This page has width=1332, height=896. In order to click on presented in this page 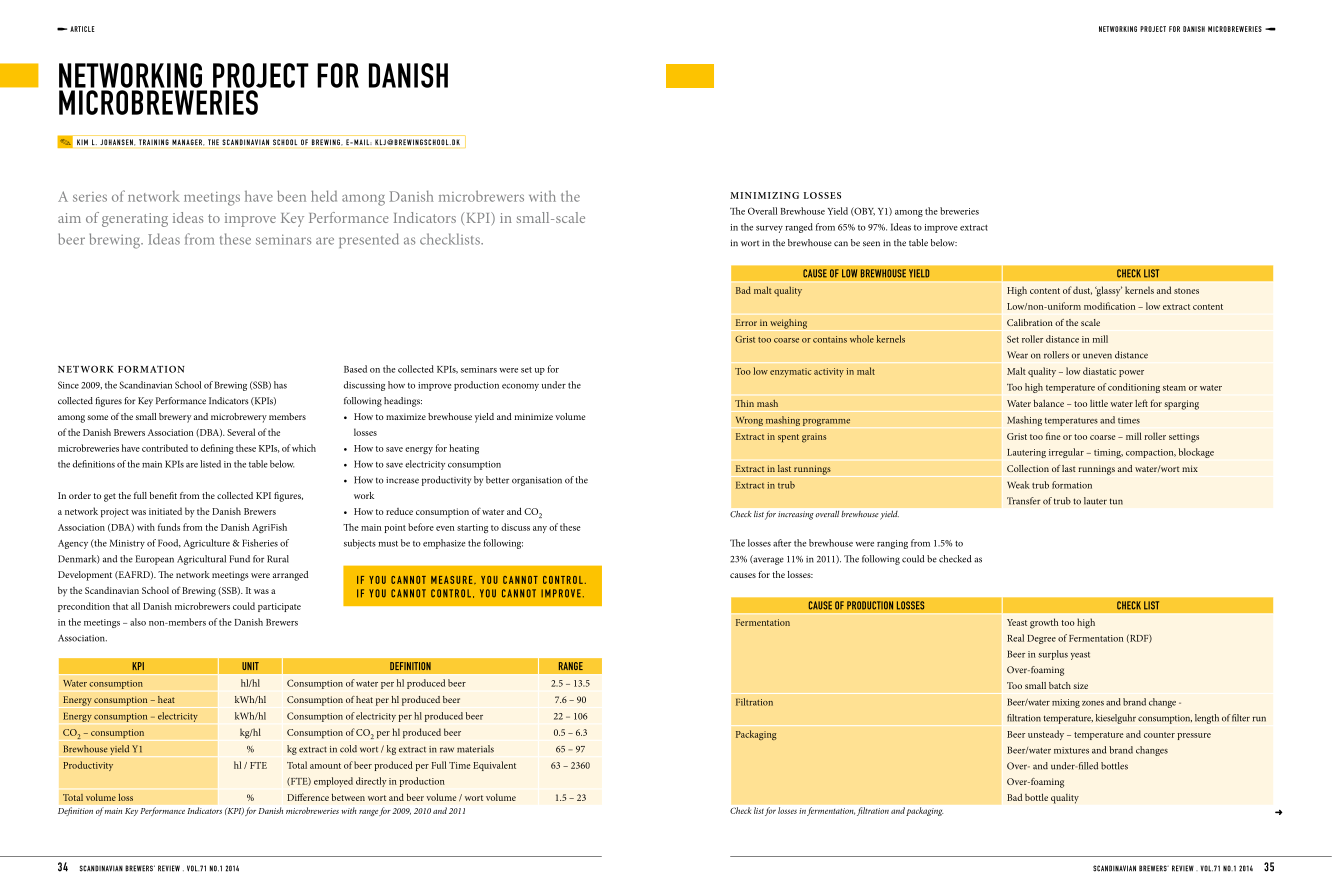, I will do `click(369, 240)`.
